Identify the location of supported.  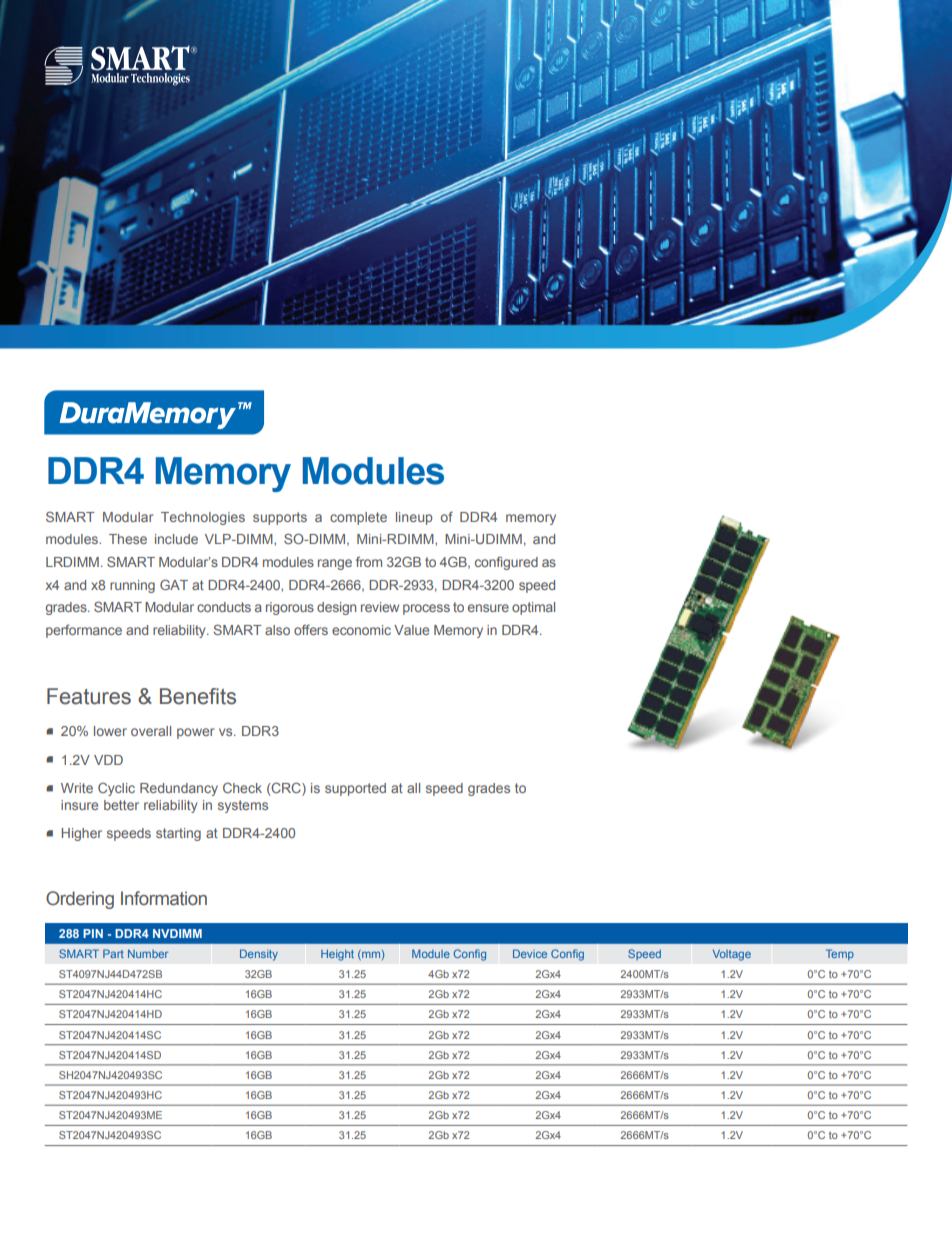
(355, 789).
